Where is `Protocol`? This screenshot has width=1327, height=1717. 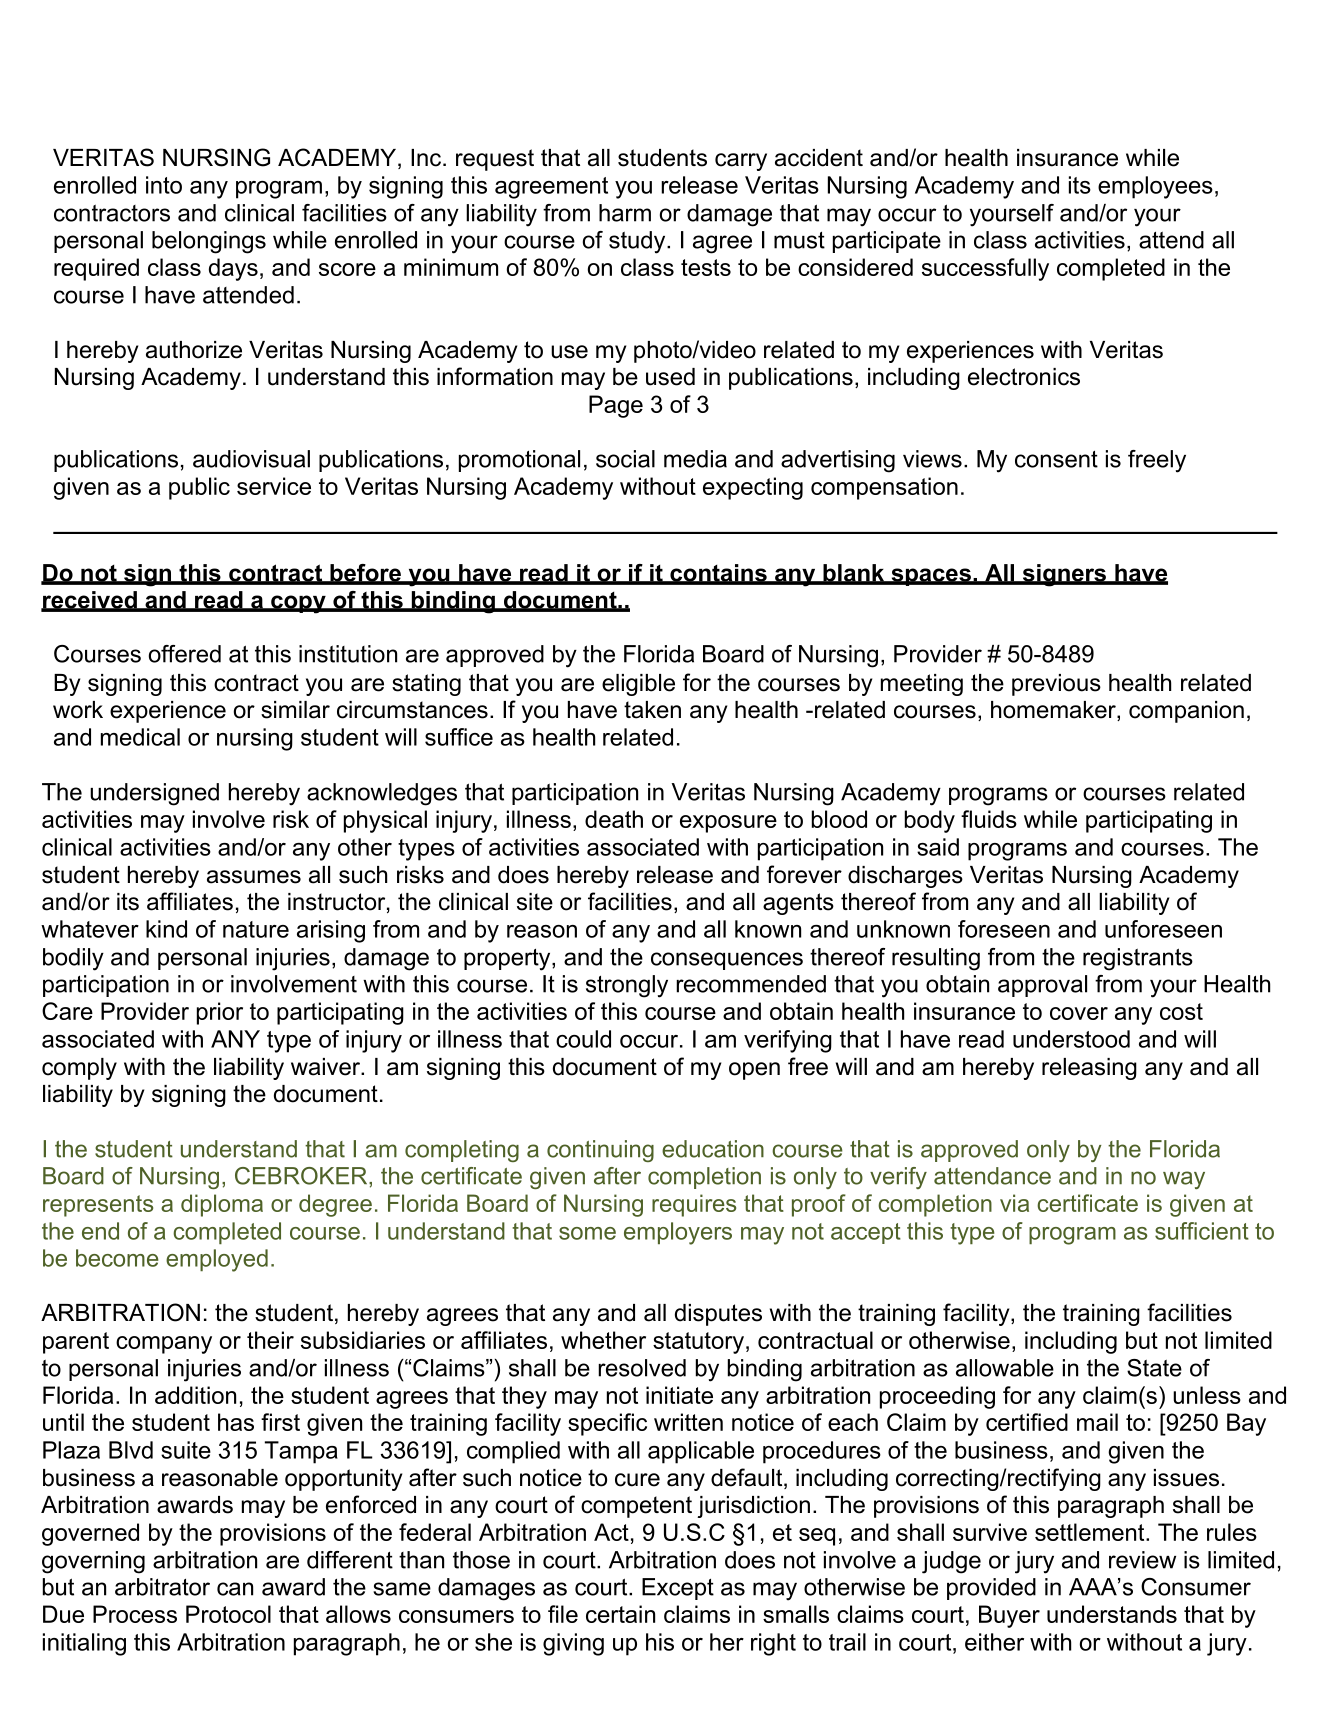 Protocol is located at coordinates (228, 1614).
